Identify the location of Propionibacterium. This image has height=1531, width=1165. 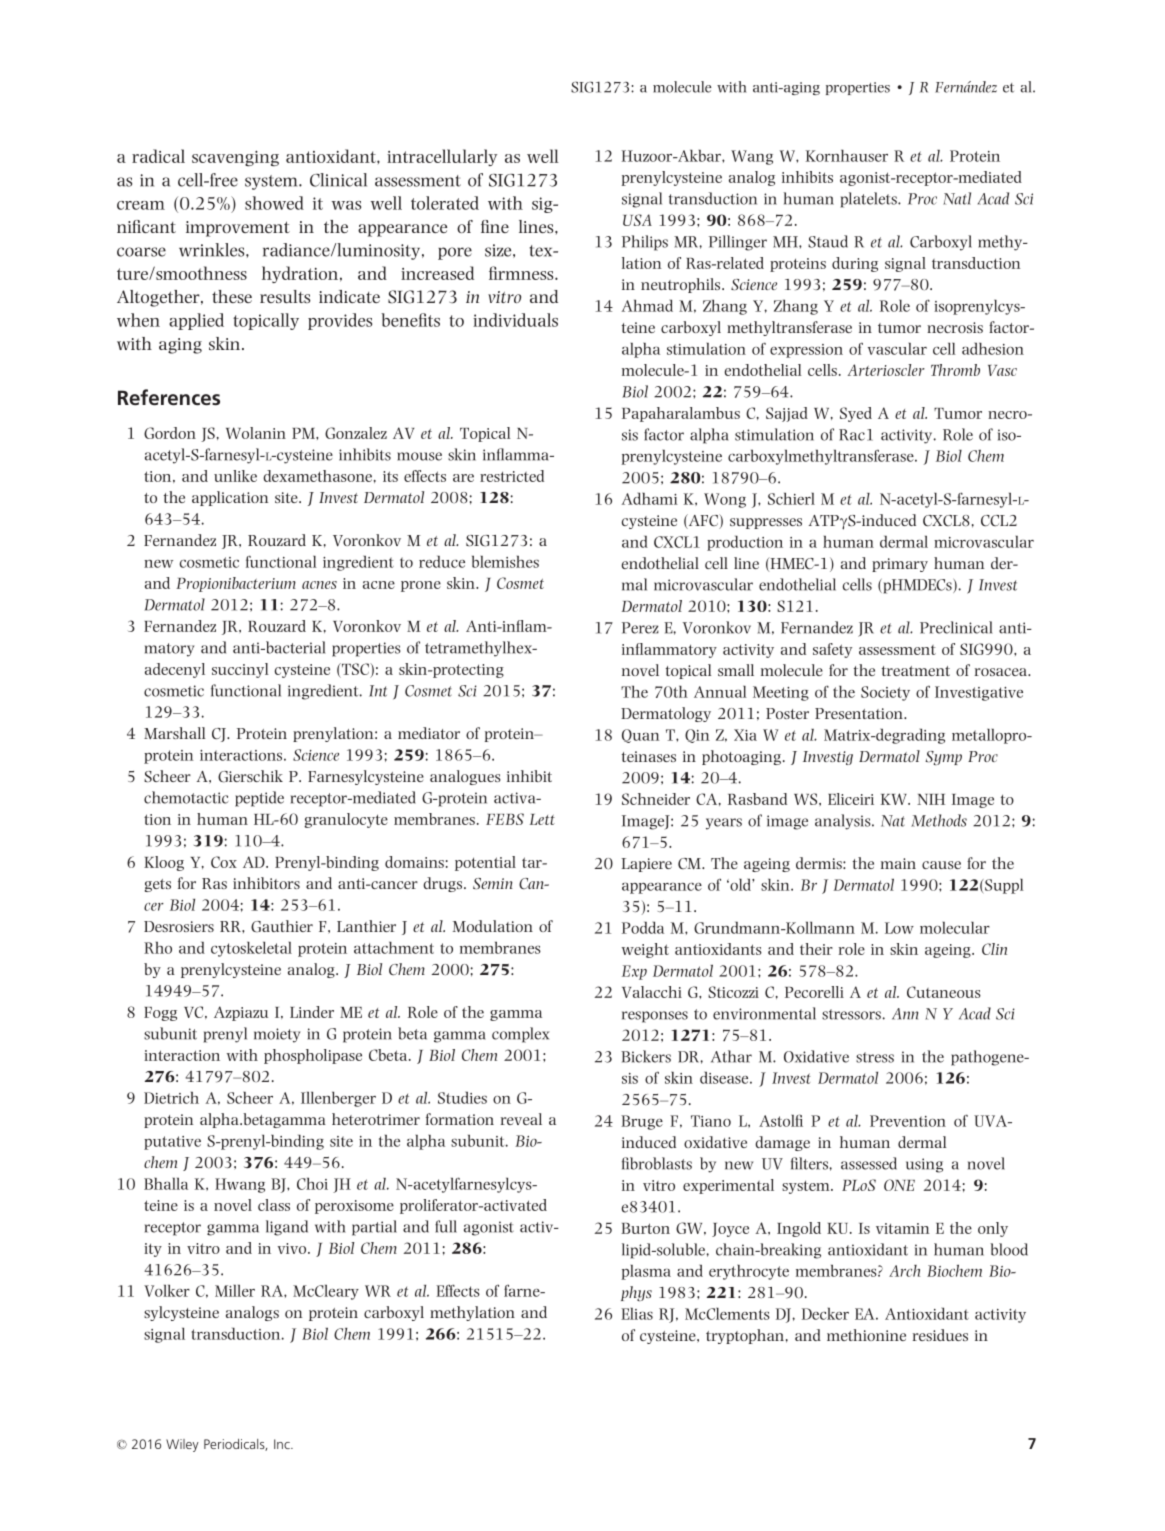
(236, 584).
